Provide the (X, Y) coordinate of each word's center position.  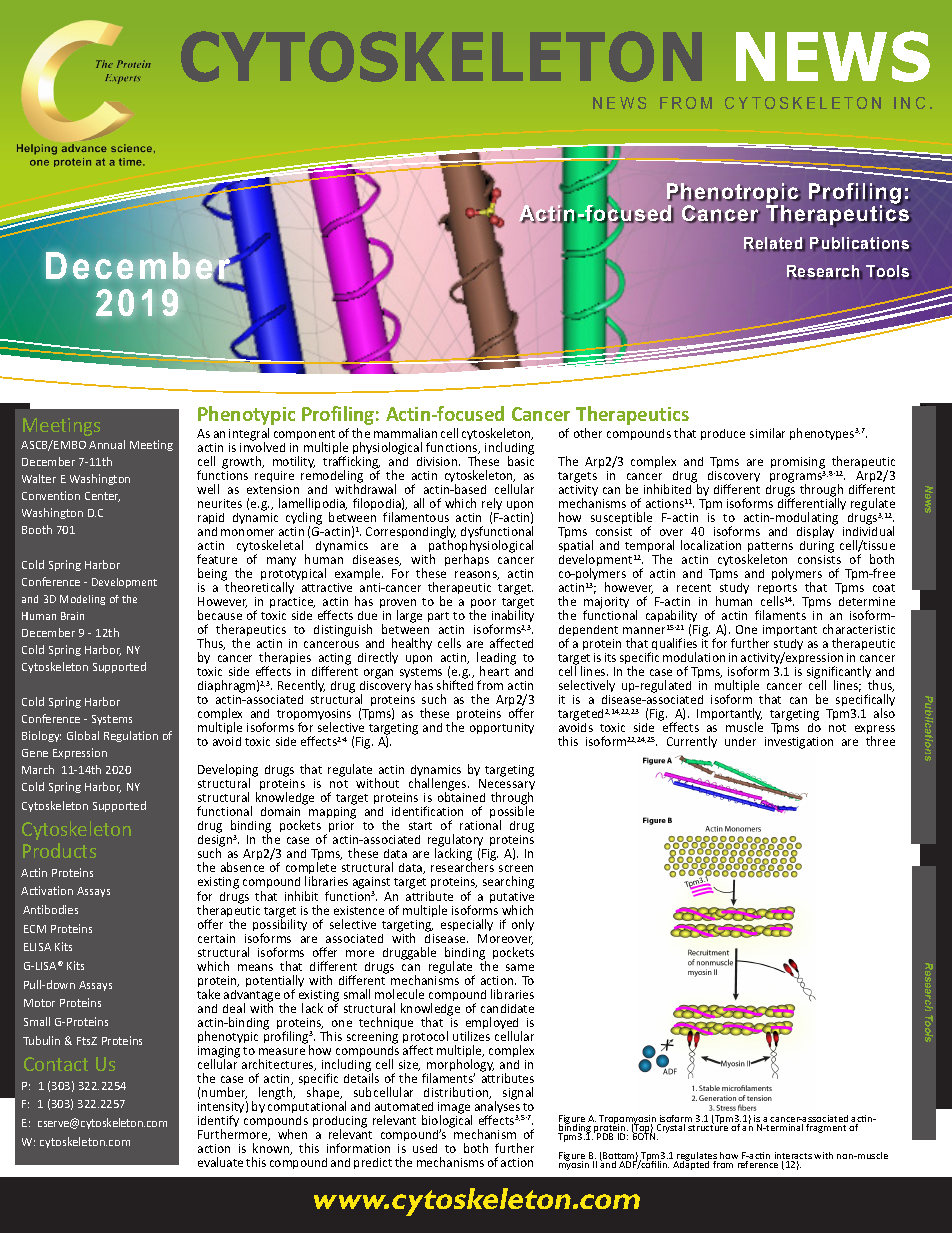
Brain (72, 616)
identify (218, 1122)
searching (508, 882)
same (520, 967)
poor (483, 605)
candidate (507, 1008)
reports (777, 591)
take (208, 994)
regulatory (457, 842)
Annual (107, 444)
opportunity (502, 728)
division (438, 461)
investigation (799, 743)
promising (798, 464)
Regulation (131, 736)
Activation (47, 890)
